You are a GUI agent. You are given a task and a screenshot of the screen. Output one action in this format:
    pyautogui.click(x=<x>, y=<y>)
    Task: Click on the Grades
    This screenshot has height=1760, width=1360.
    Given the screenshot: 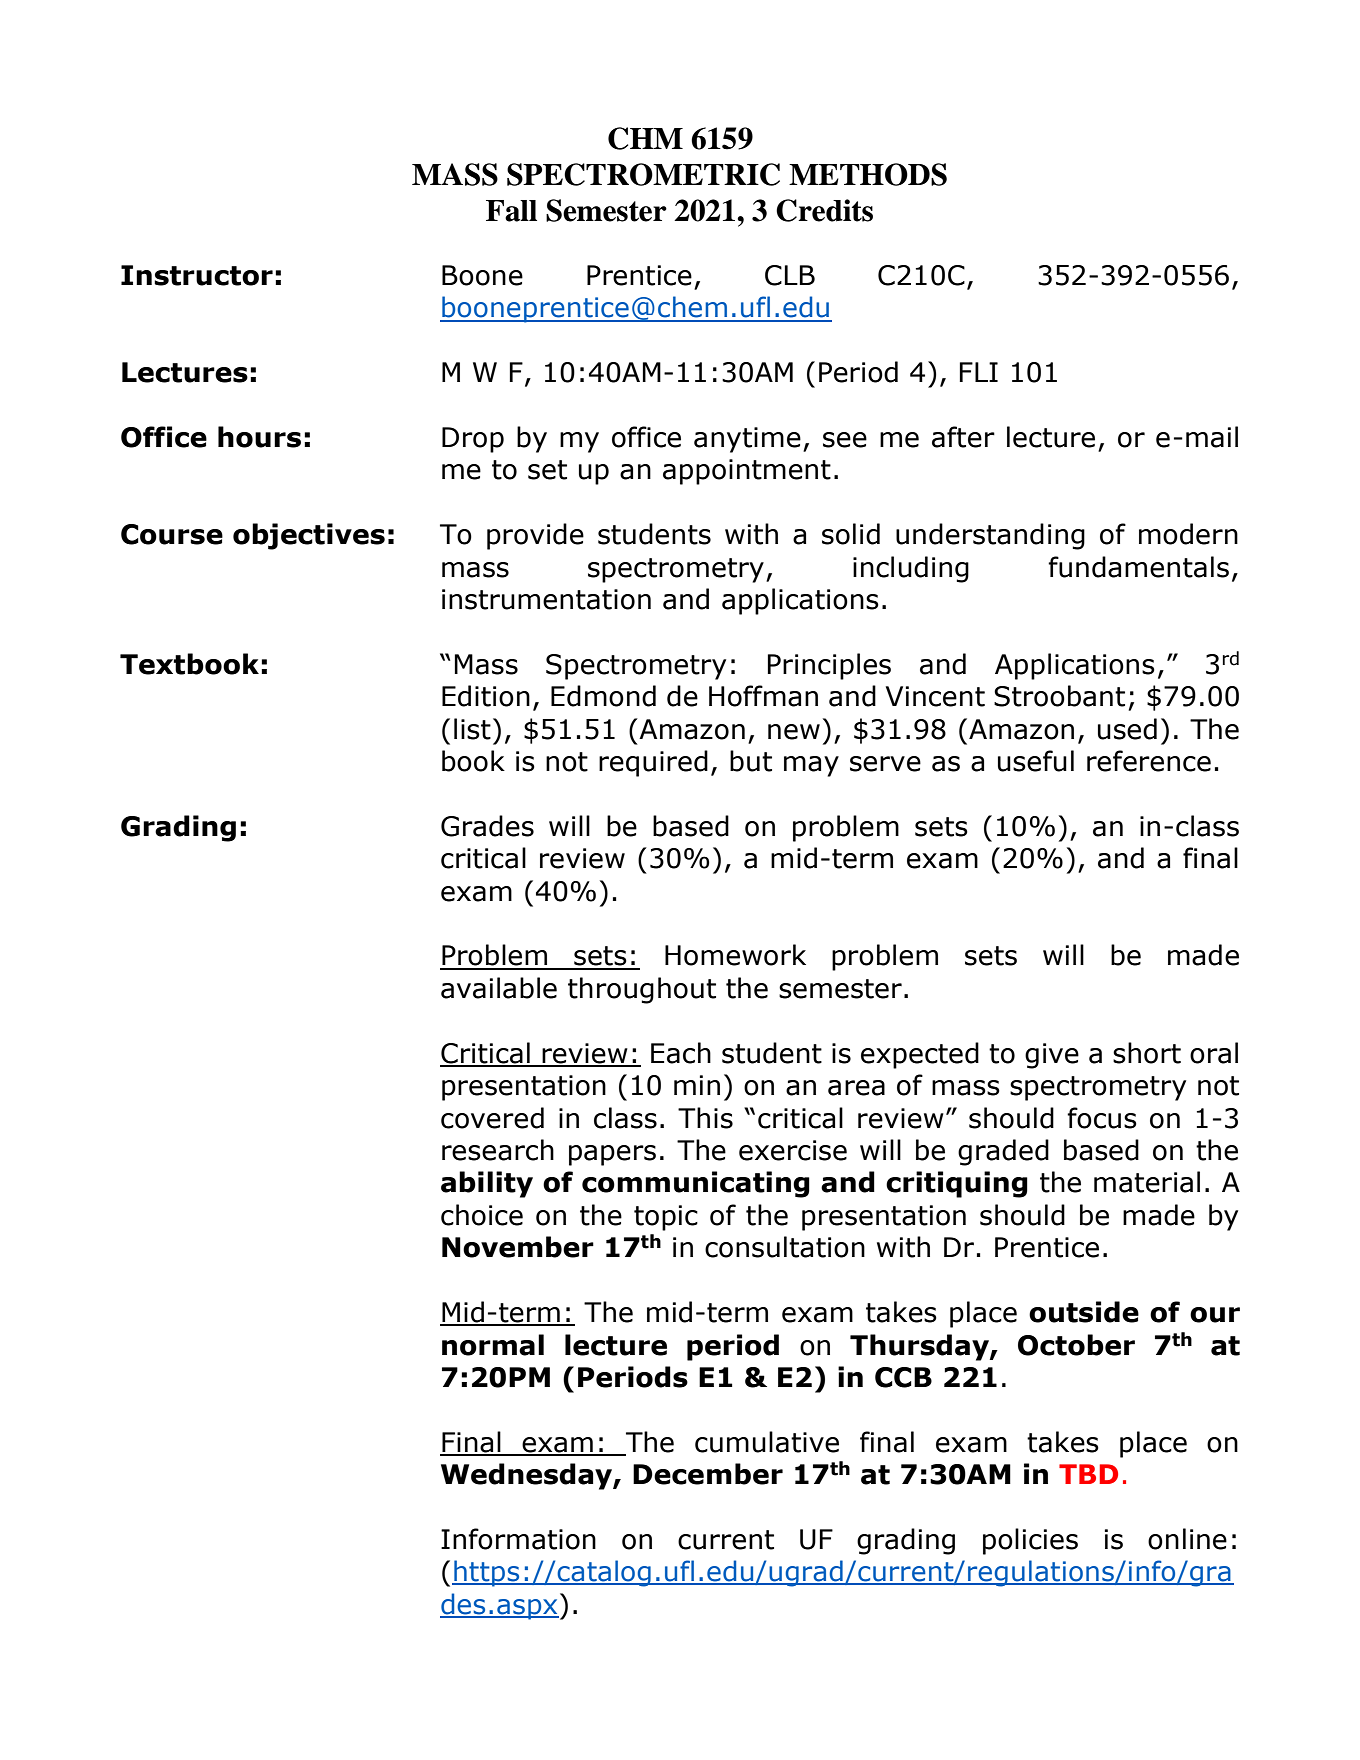 What is the action you would take?
    pyautogui.click(x=487, y=826)
